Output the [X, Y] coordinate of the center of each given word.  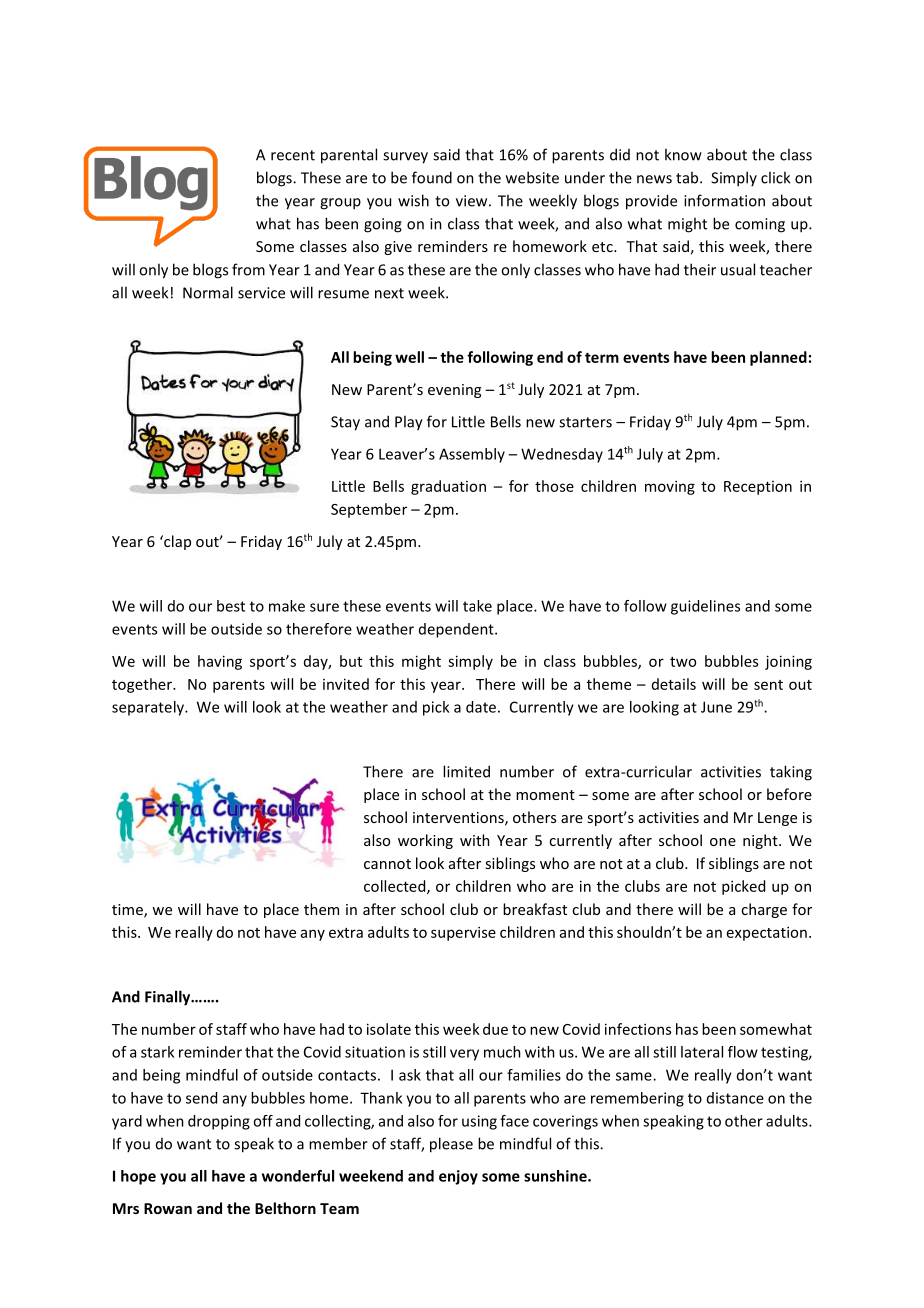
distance [735, 1098]
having [220, 662]
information [724, 200]
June [716, 707]
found [432, 177]
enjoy [458, 1177]
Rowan [168, 1208]
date [481, 707]
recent [293, 155]
